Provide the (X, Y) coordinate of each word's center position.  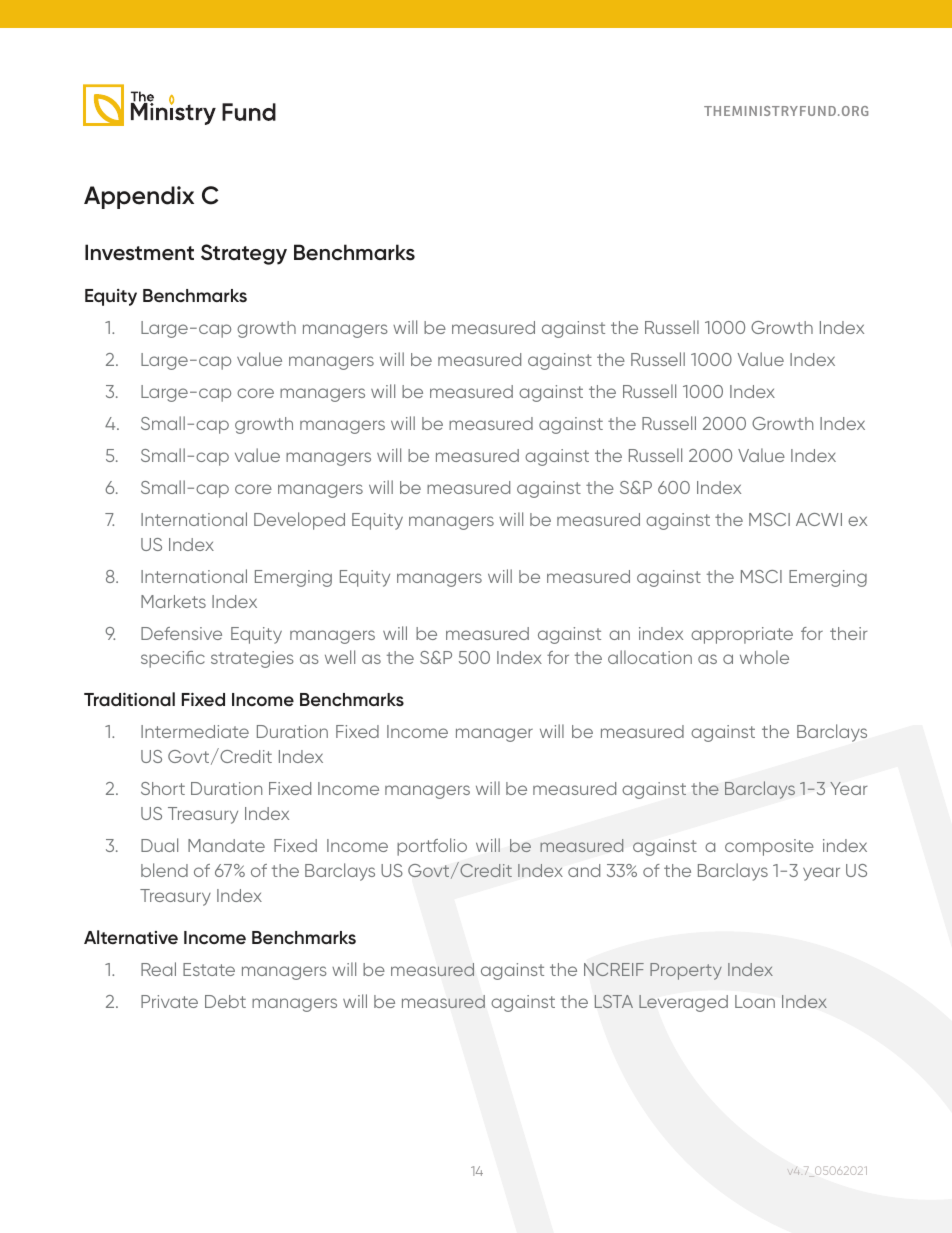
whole (764, 657)
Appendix (139, 197)
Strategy (244, 254)
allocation (650, 657)
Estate (209, 969)
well (340, 657)
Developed (299, 521)
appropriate (742, 635)
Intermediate (195, 731)
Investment (139, 252)
